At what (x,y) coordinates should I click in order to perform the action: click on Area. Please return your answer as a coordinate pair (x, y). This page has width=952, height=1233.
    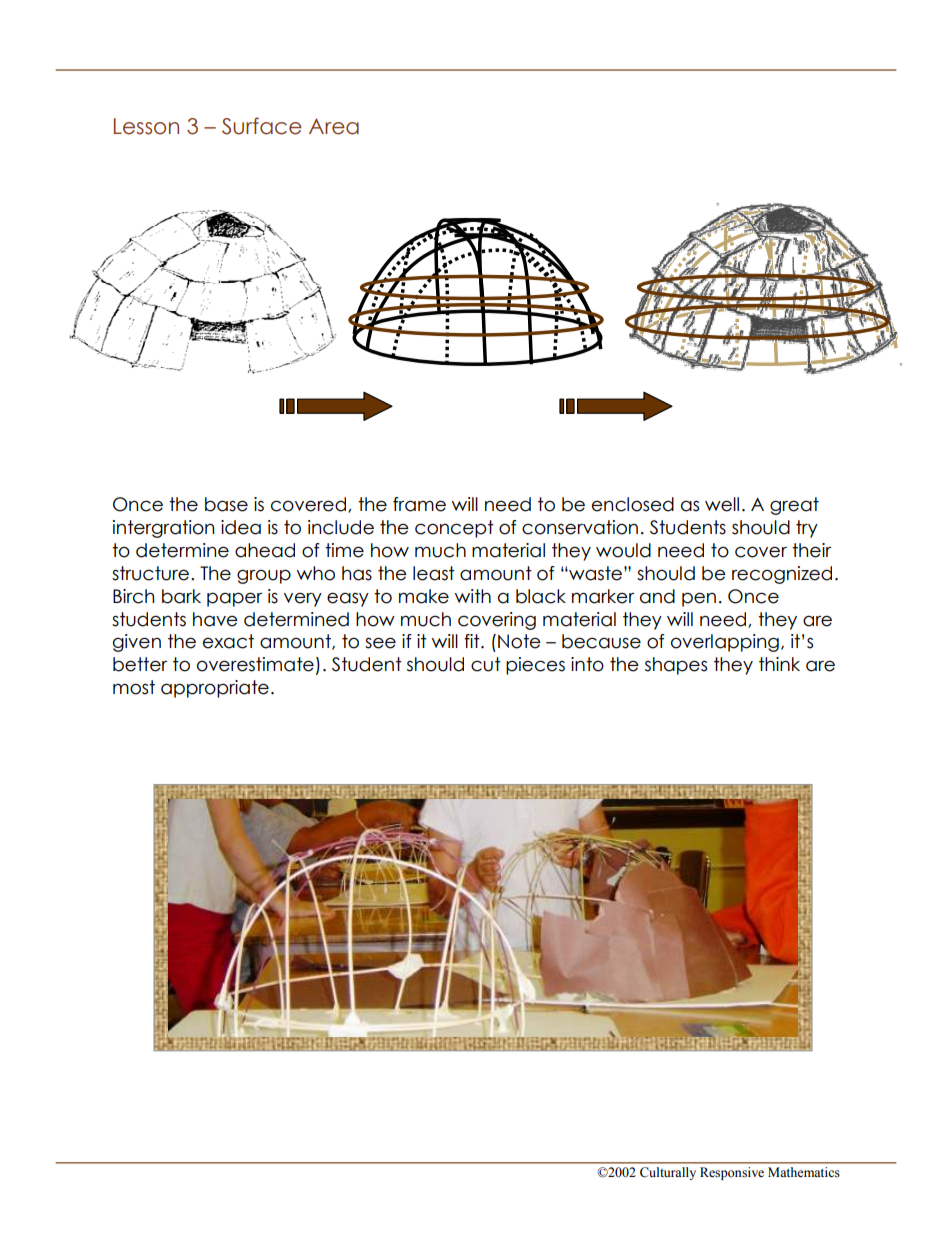
    Looking at the image, I should click on (334, 126).
